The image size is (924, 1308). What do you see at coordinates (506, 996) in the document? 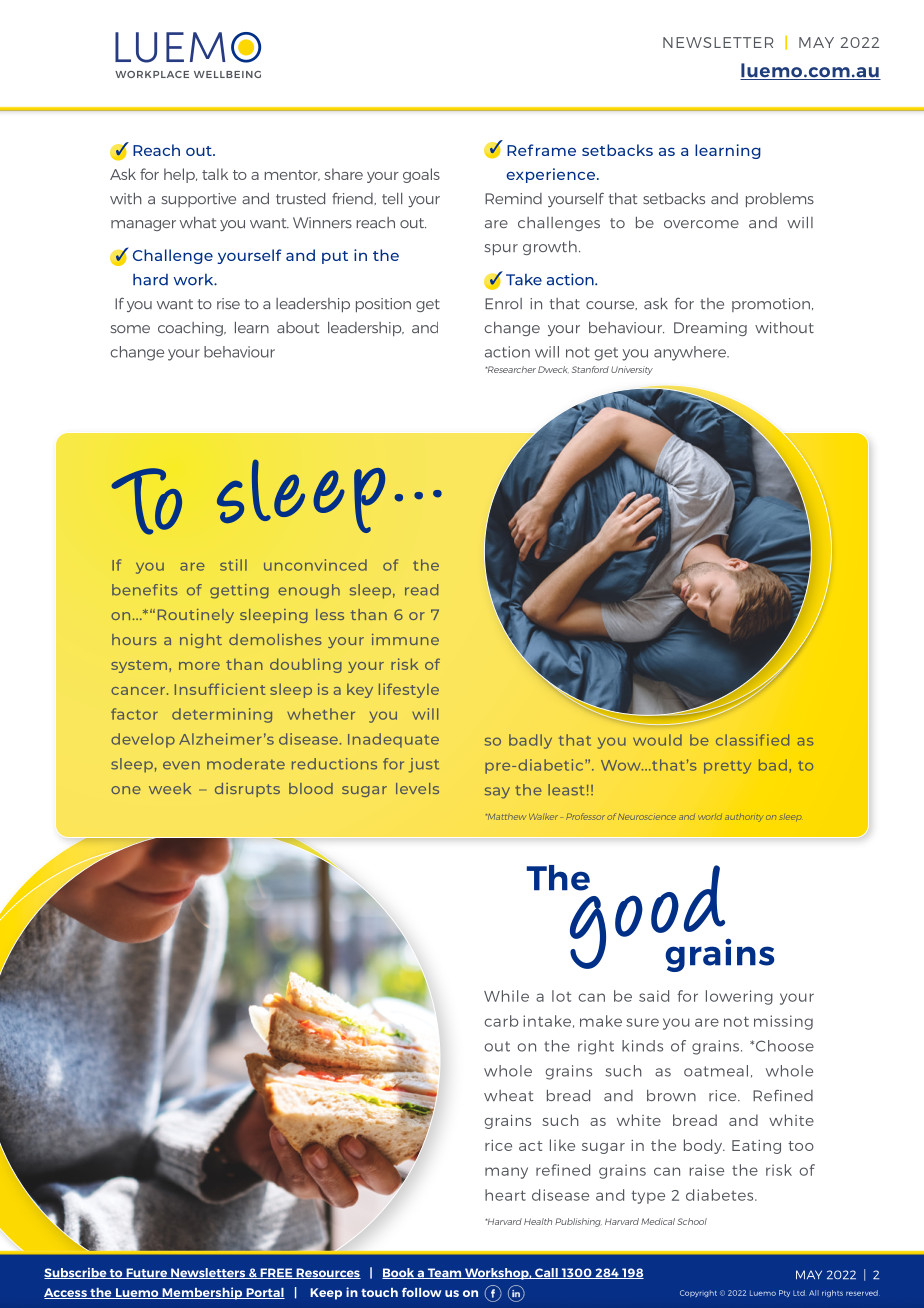
I see `While` at bounding box center [506, 996].
